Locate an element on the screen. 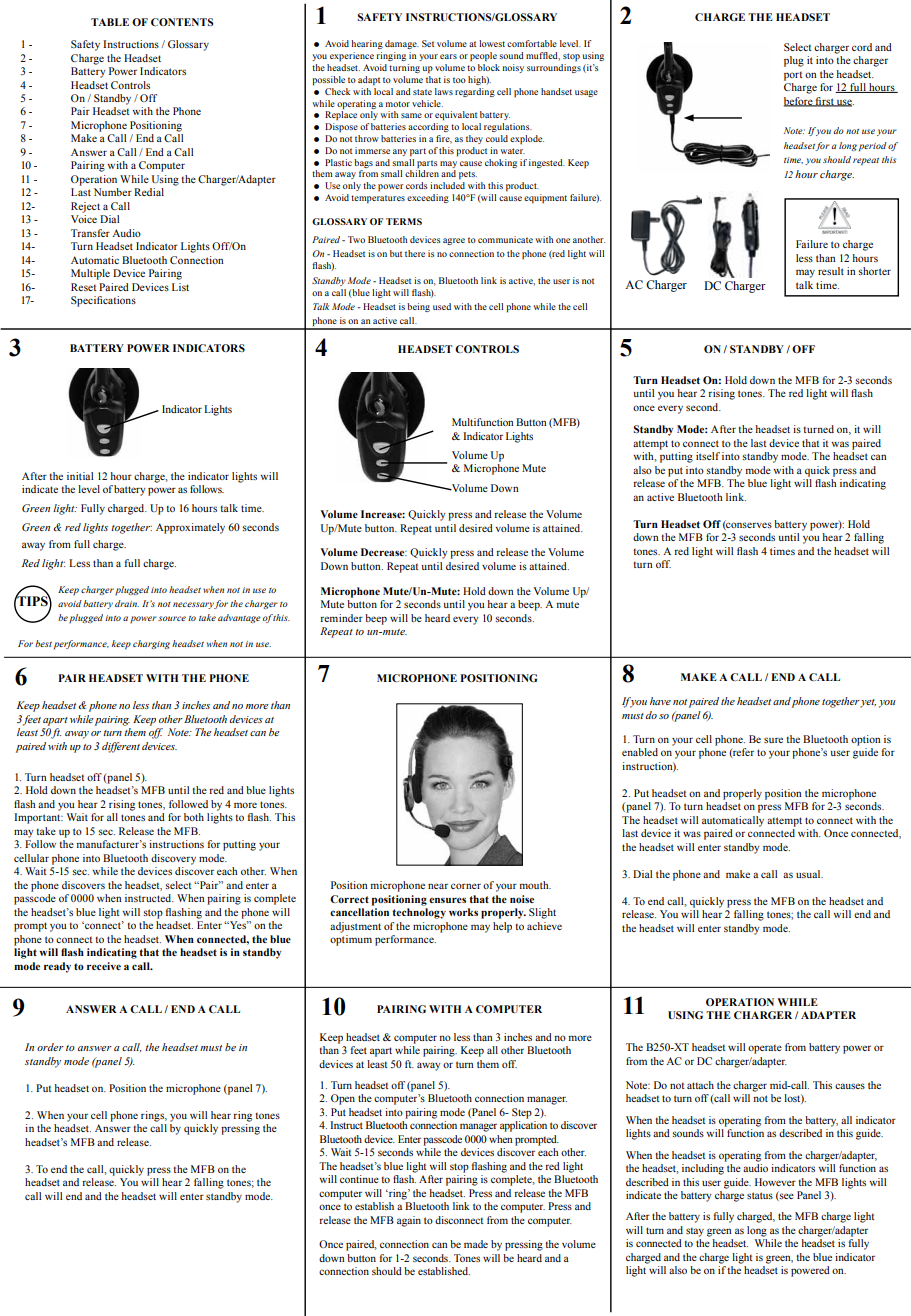 The width and height of the screenshot is (911, 1316). usual is located at coordinates (809, 874).
